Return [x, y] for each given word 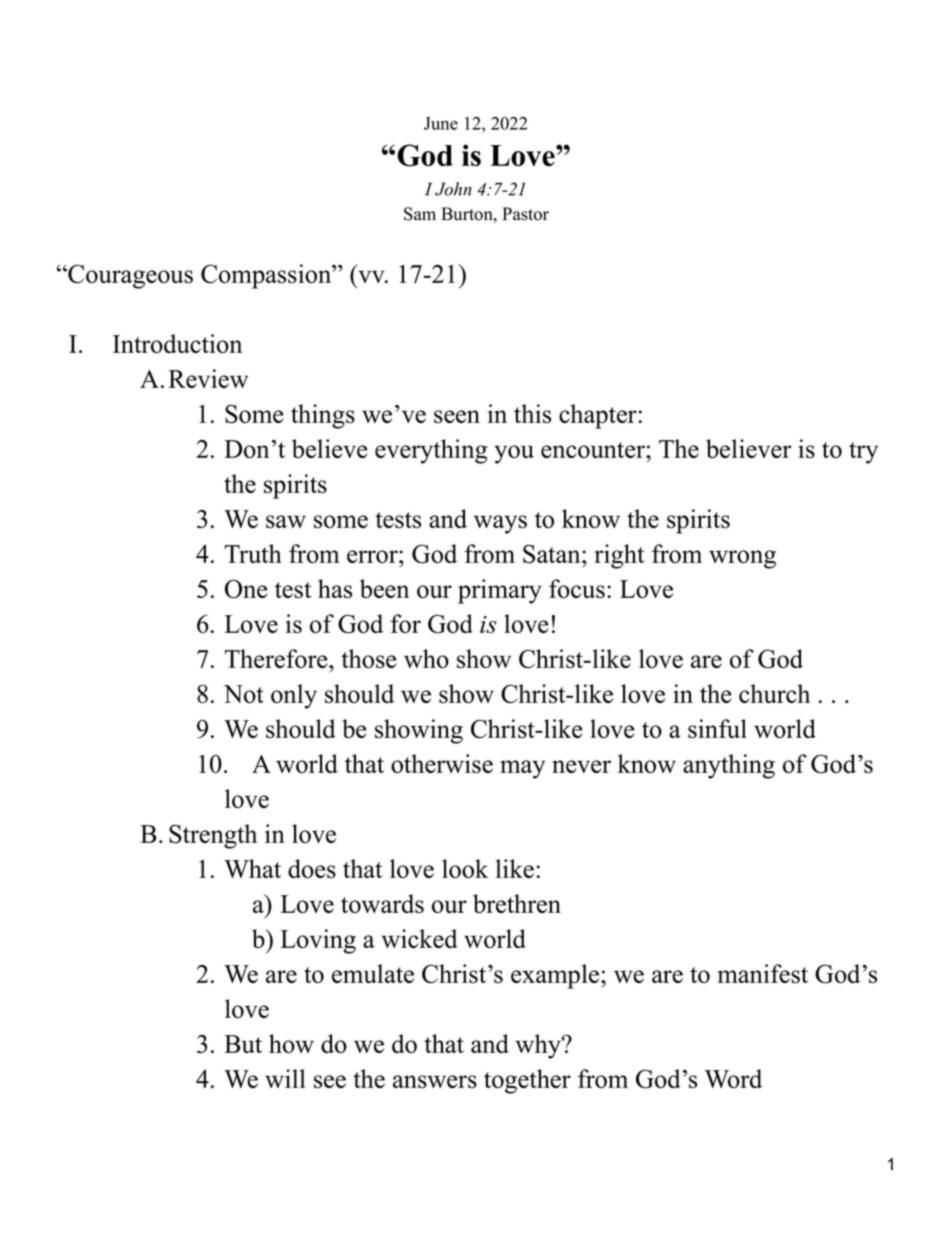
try [863, 453]
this [532, 413]
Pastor [525, 214]
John [453, 189]
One [246, 589]
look [465, 868]
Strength [213, 836]
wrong [742, 559]
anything [729, 766]
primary [500, 591]
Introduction [177, 343]
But [243, 1044]
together [527, 1081]
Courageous [129, 276]
